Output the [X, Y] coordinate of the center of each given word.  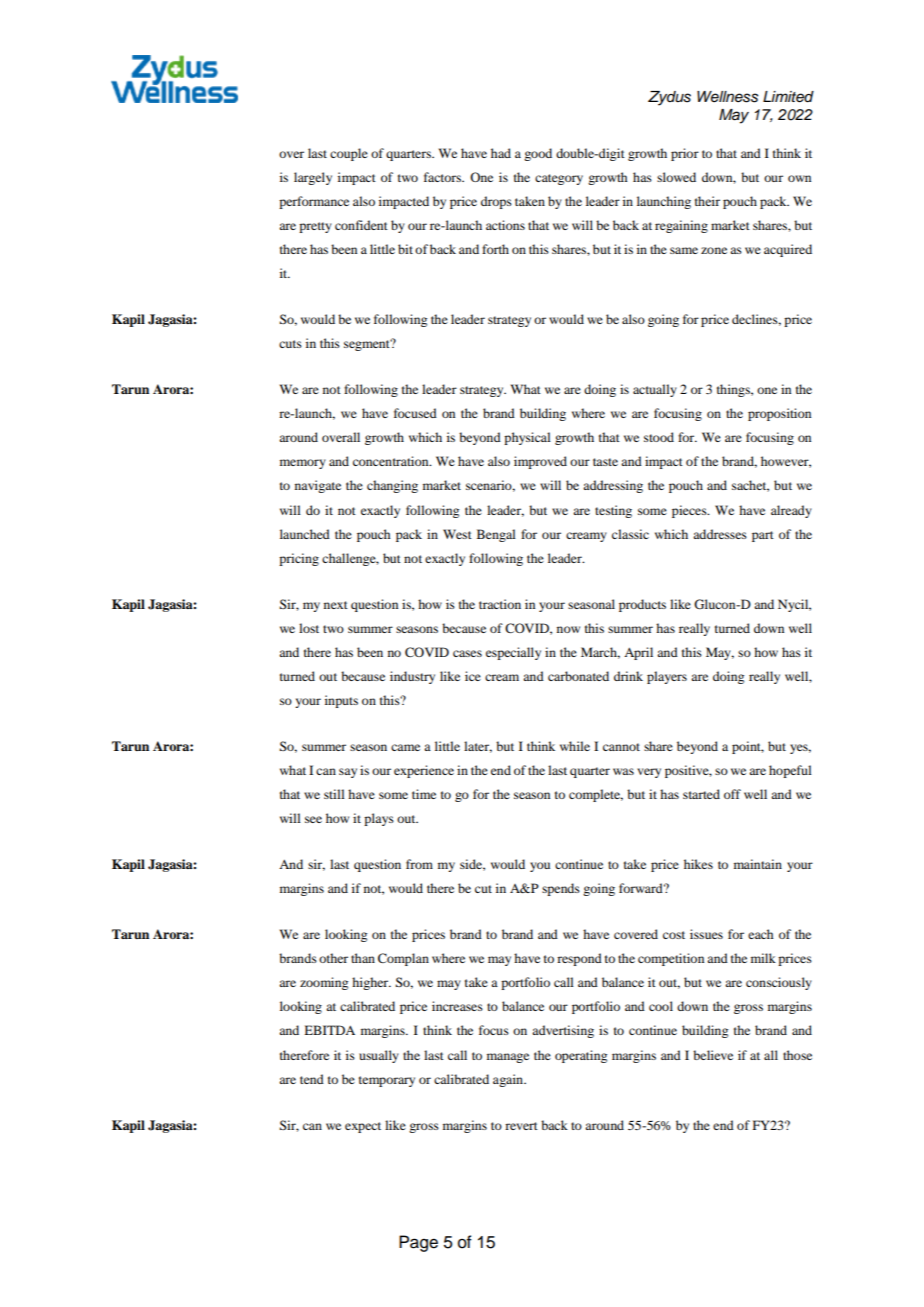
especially [513, 653]
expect [363, 1127]
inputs [341, 701]
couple [349, 154]
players [667, 677]
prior [685, 154]
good [538, 154]
